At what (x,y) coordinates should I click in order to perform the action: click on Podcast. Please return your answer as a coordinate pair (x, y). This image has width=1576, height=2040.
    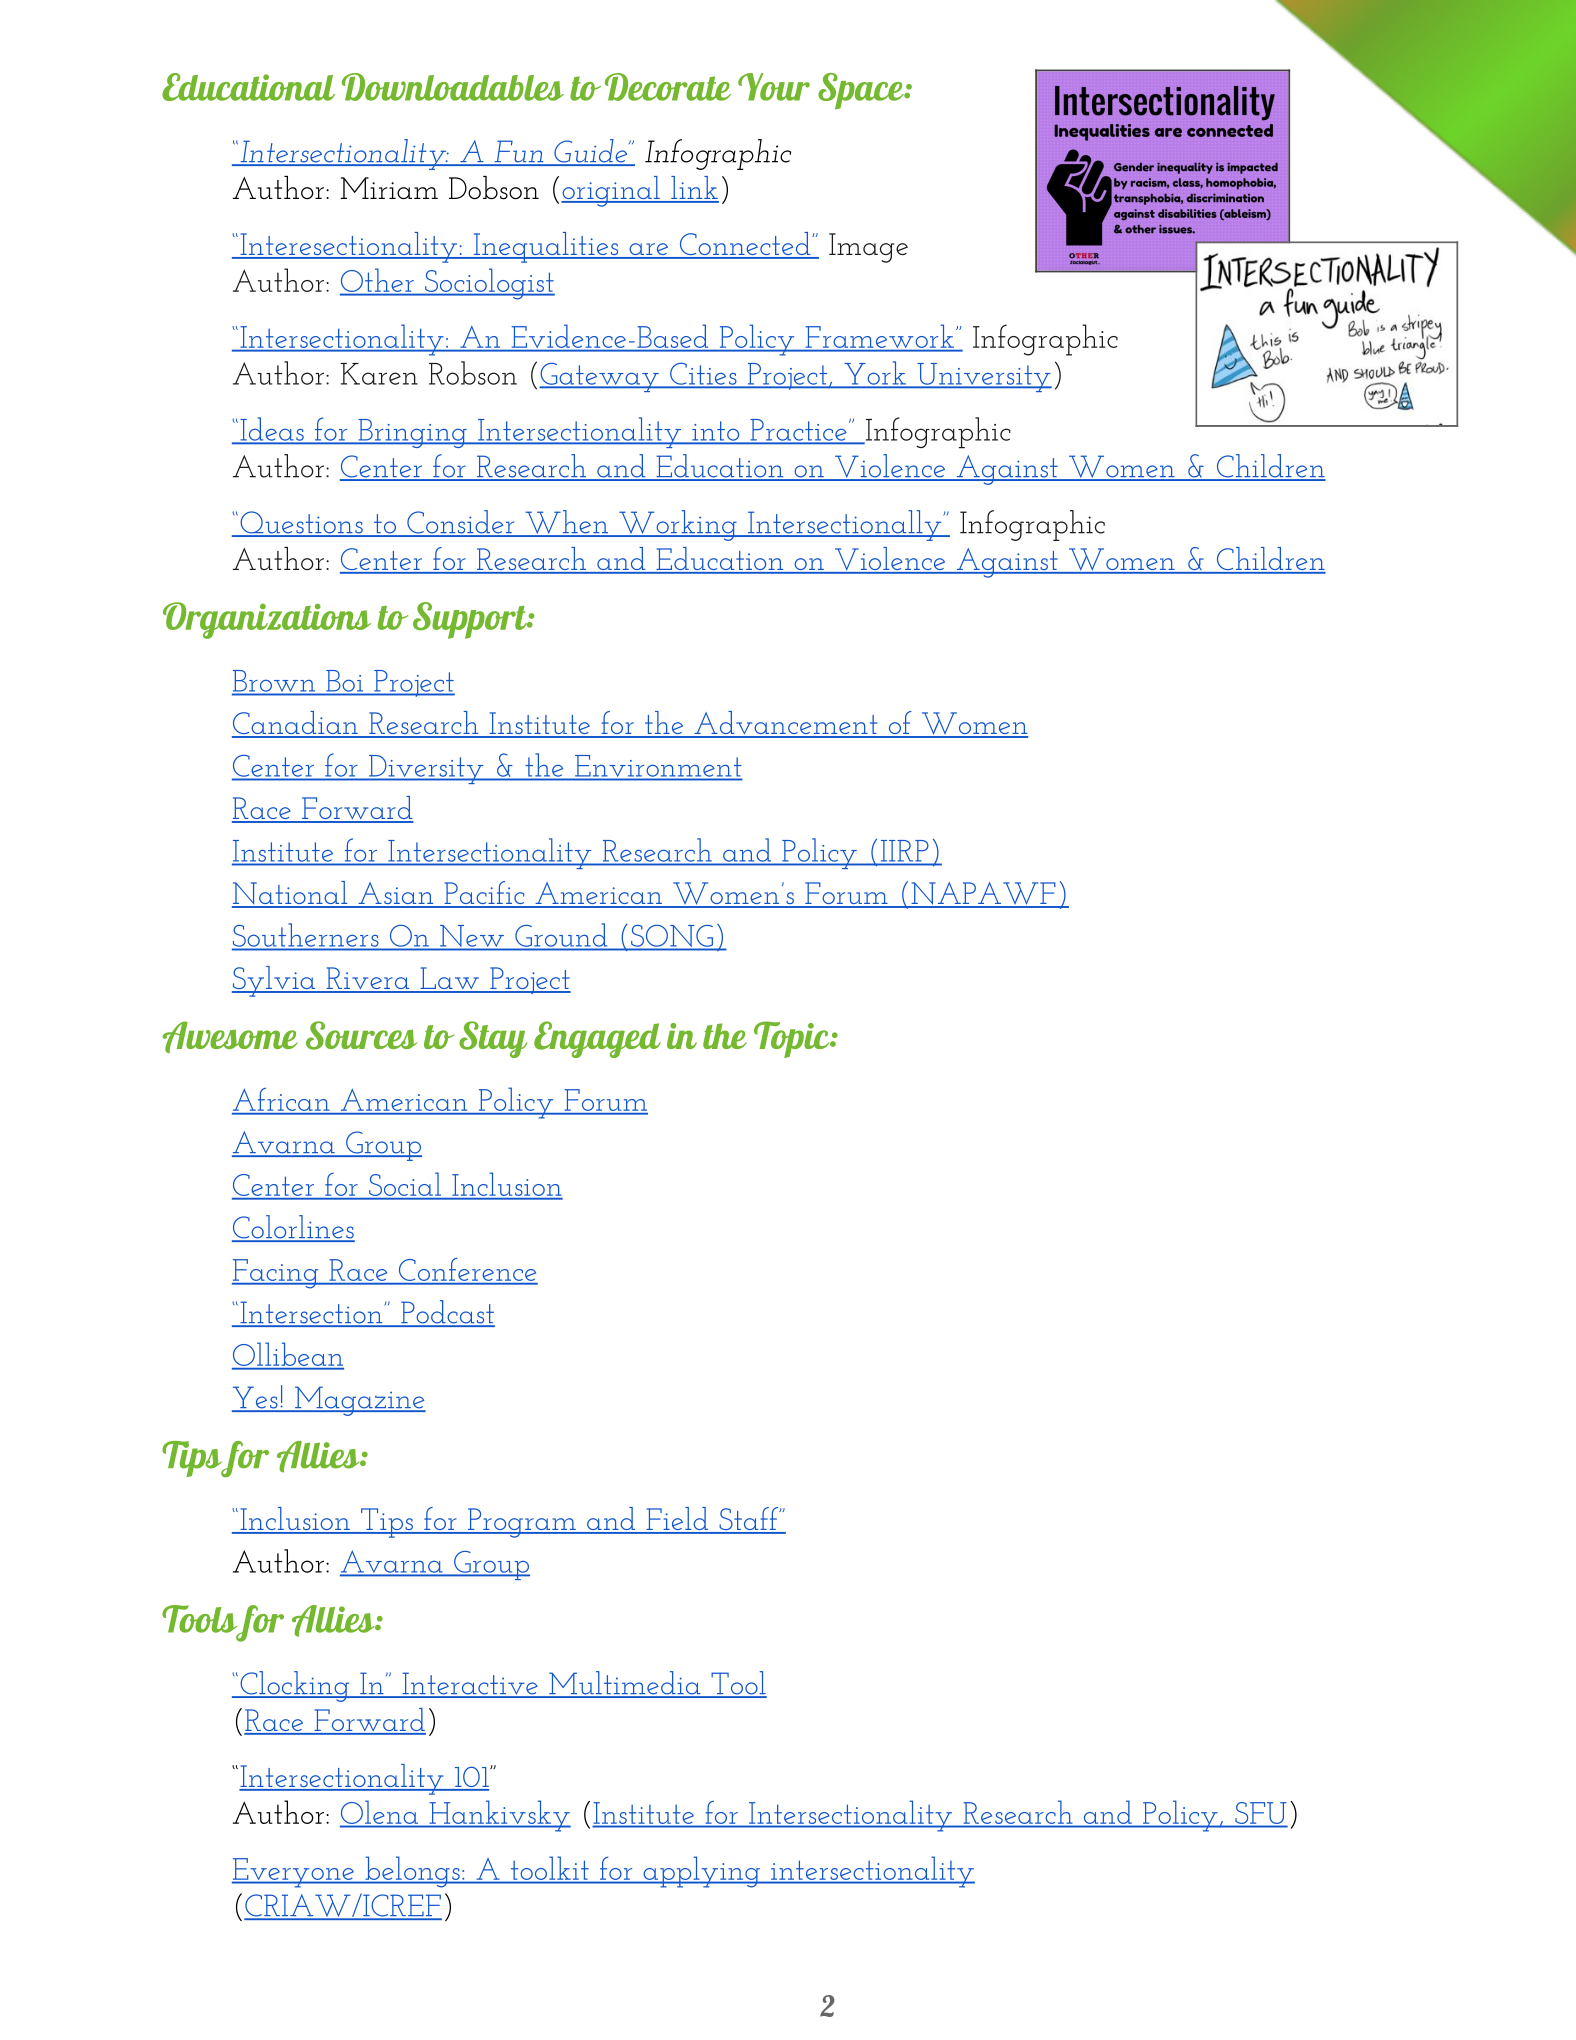
    Looking at the image, I should click on (447, 1313).
